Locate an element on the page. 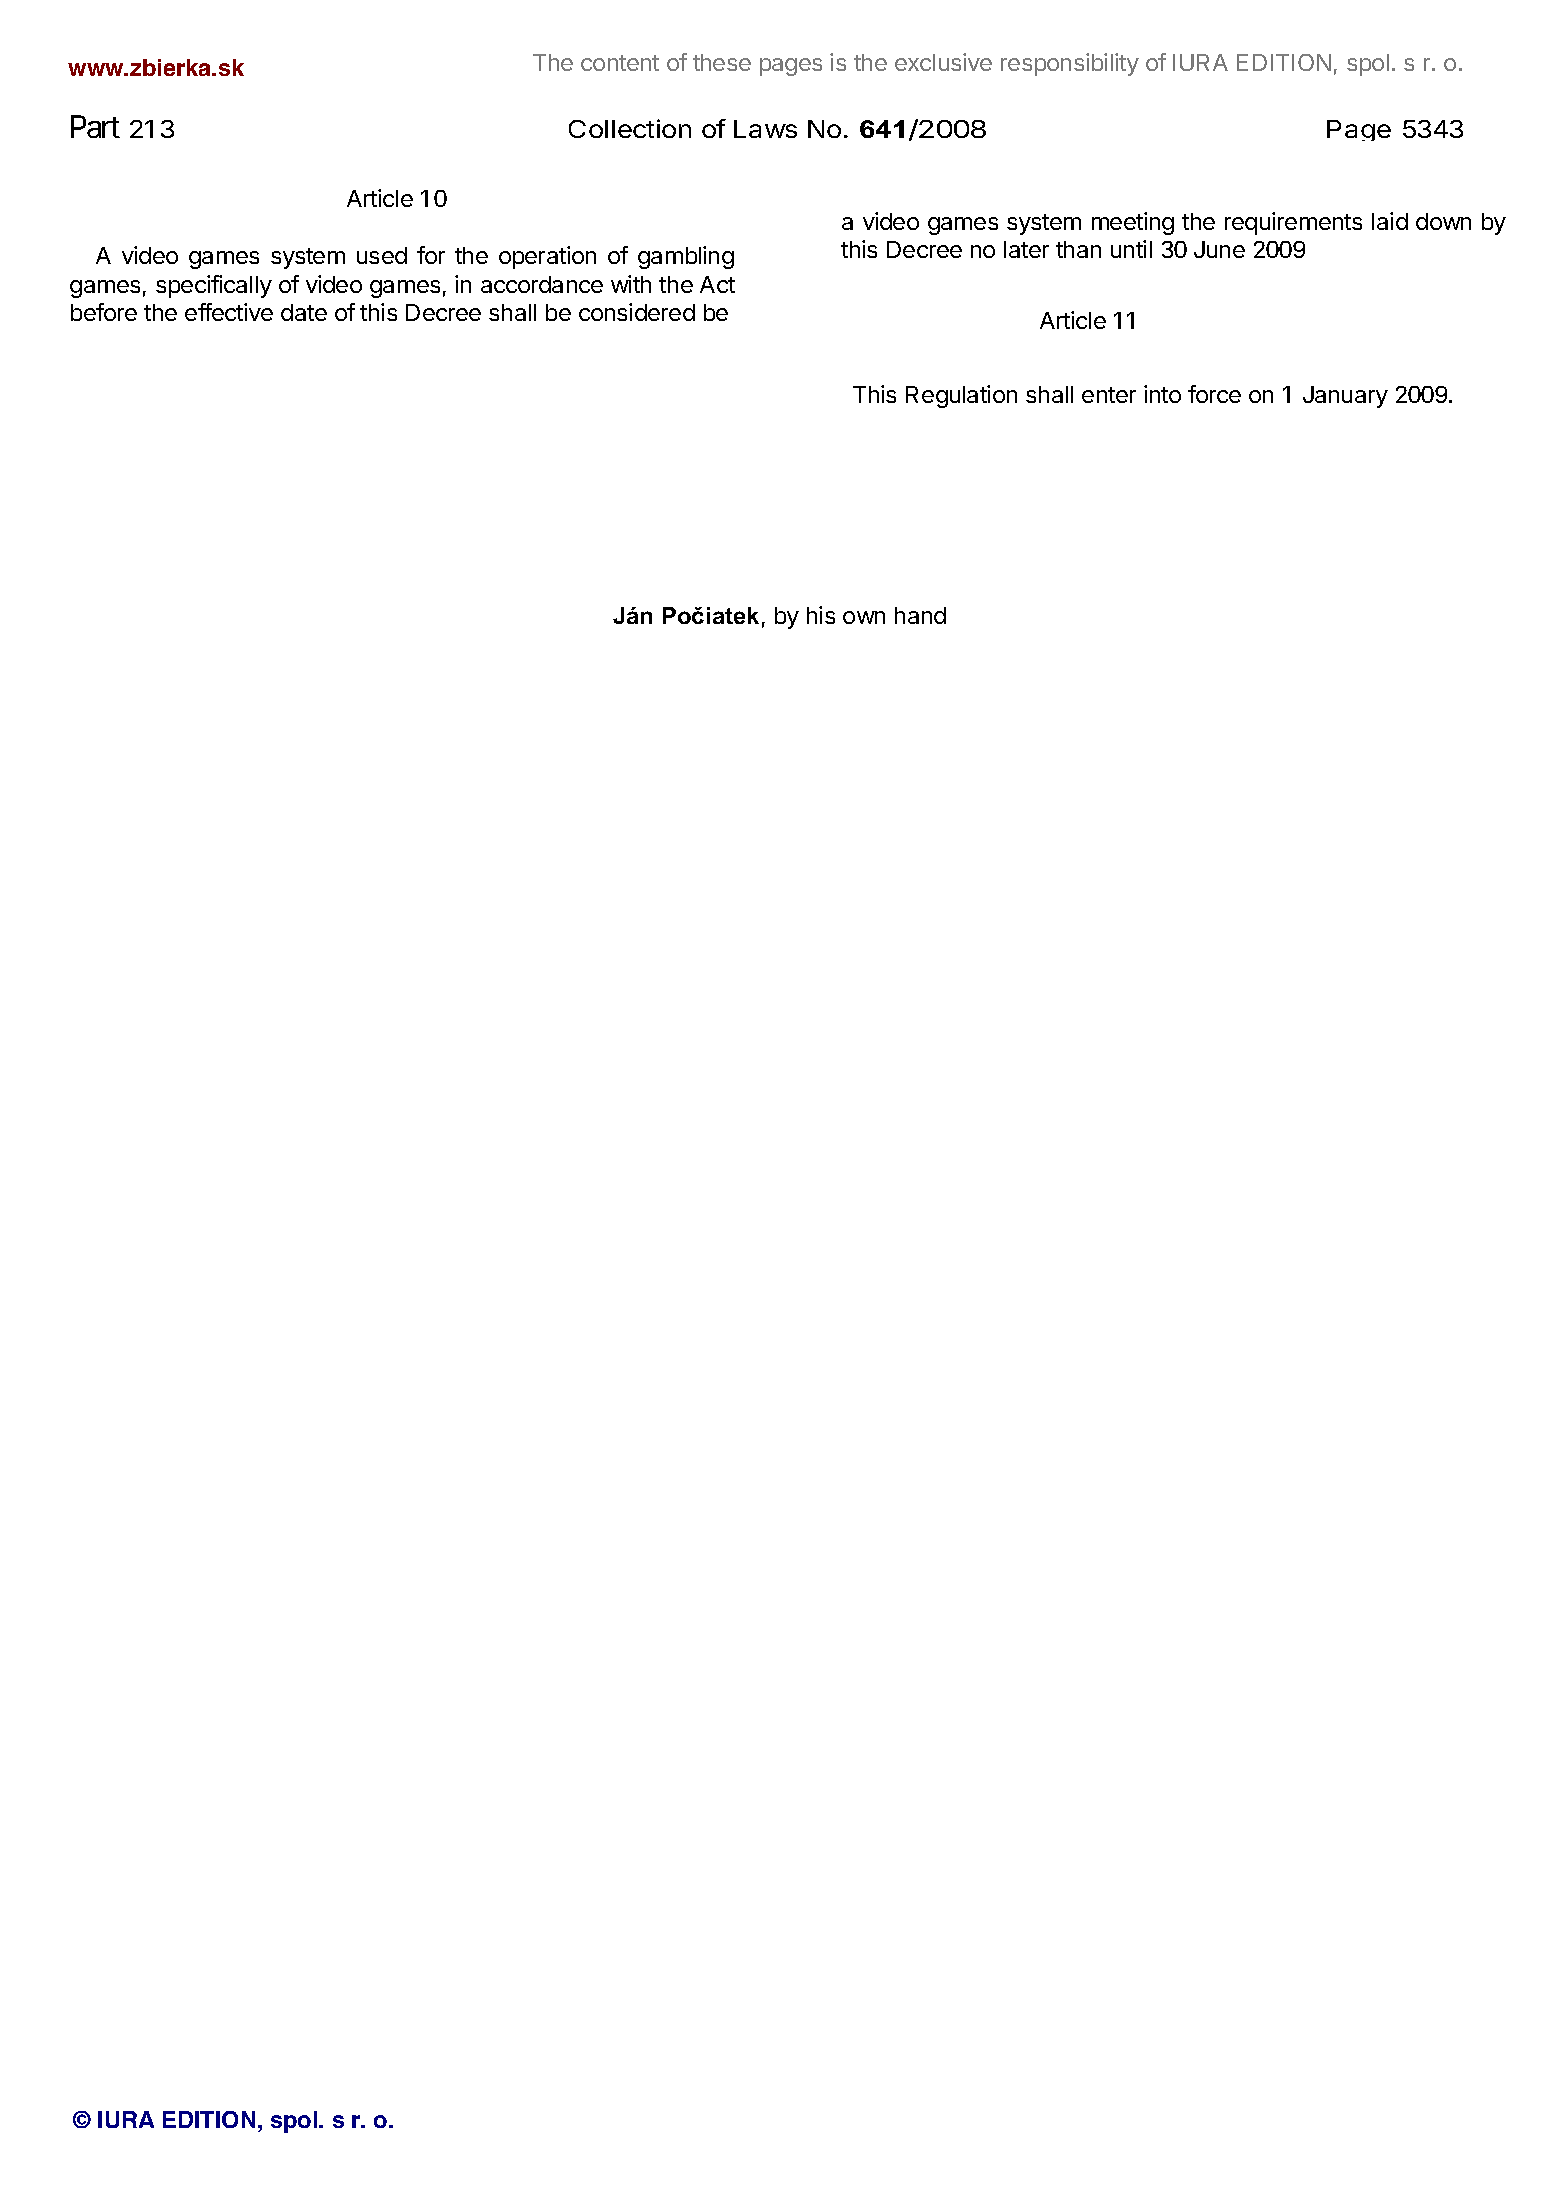 The width and height of the image is (1559, 2206). gambling is located at coordinates (686, 257).
